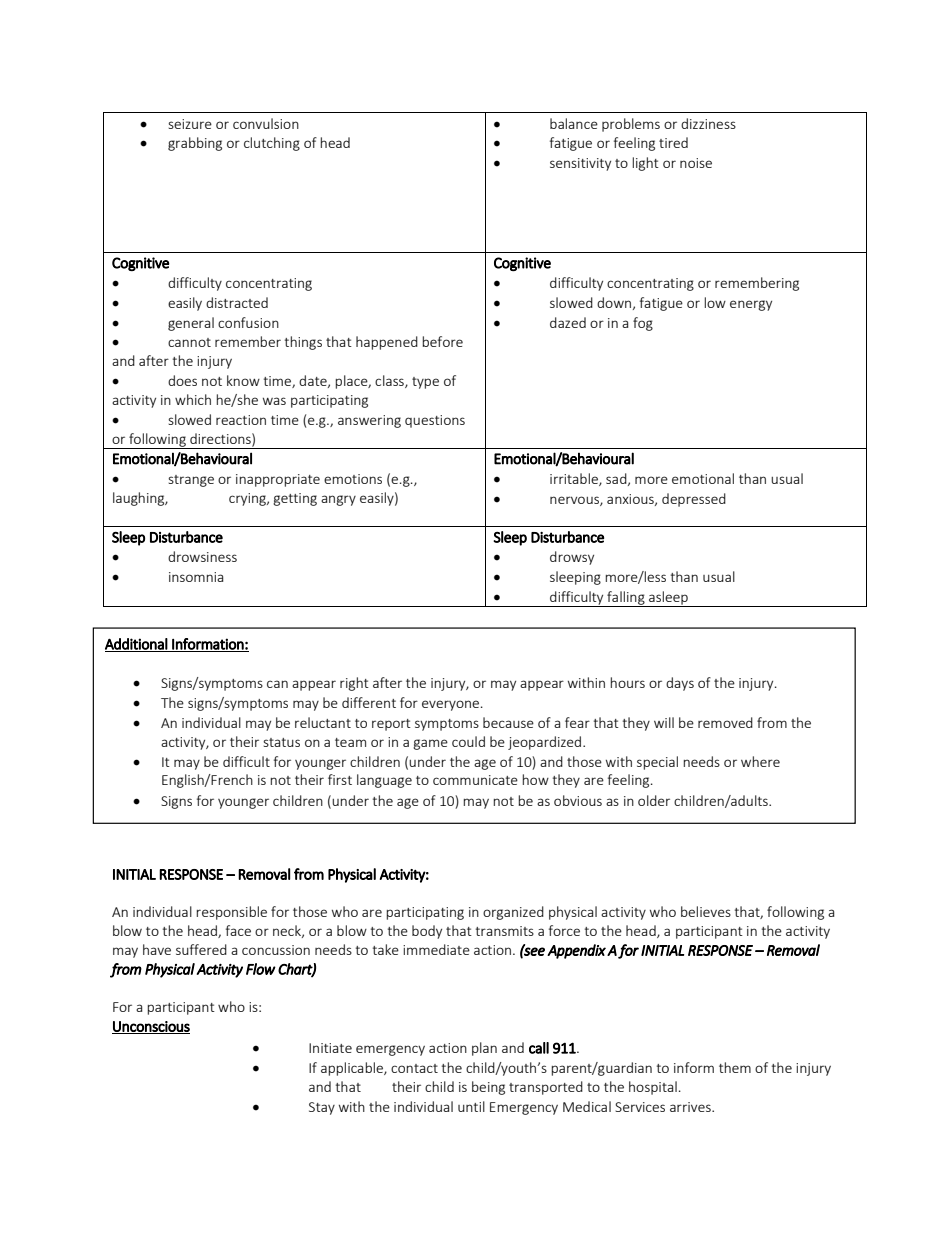 This image has height=1233, width=952. Describe the element at coordinates (151, 1027) in the image. I see `Unconscious` at that location.
